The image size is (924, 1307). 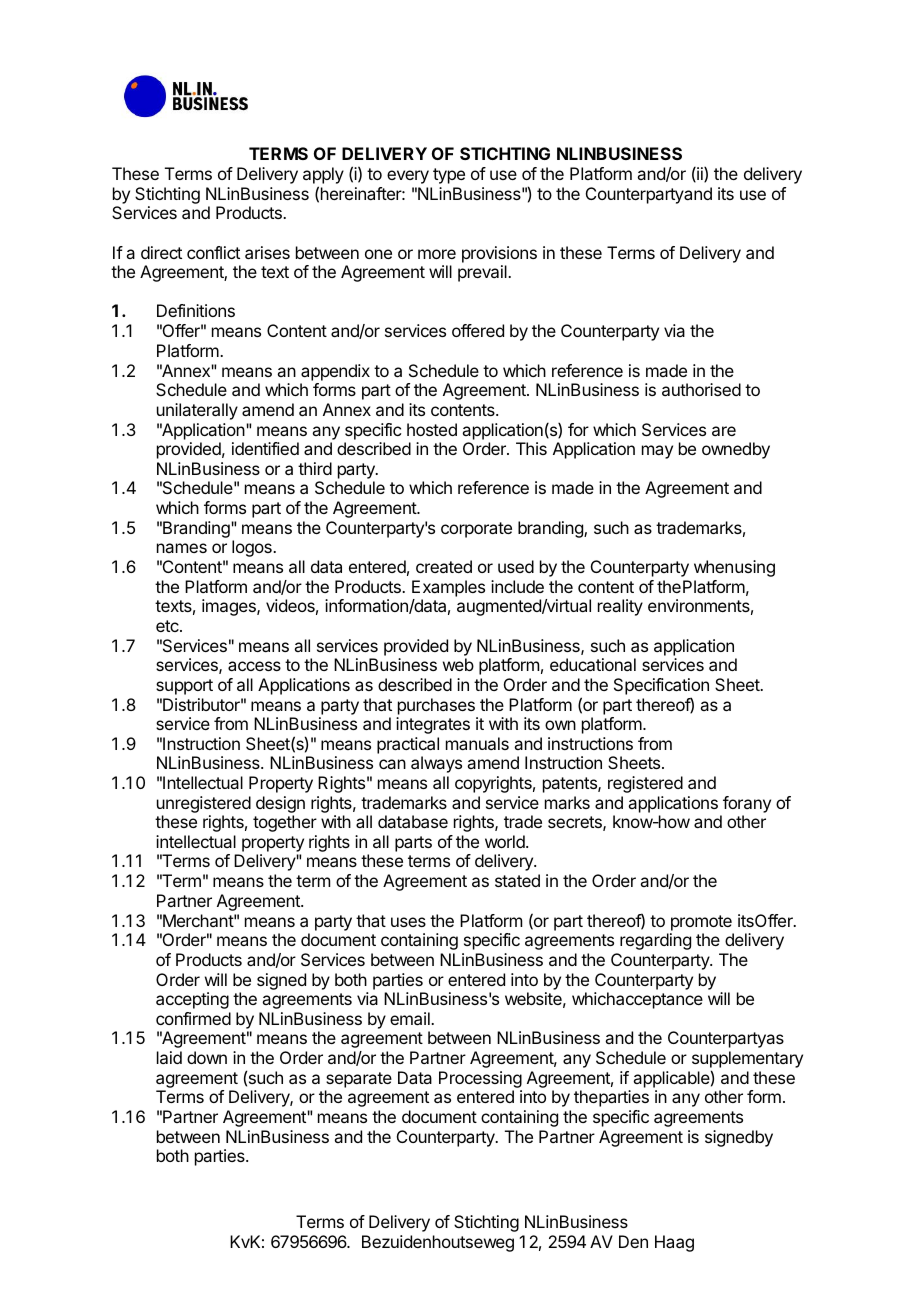 What do you see at coordinates (499, 254) in the screenshot?
I see `provisions` at bounding box center [499, 254].
